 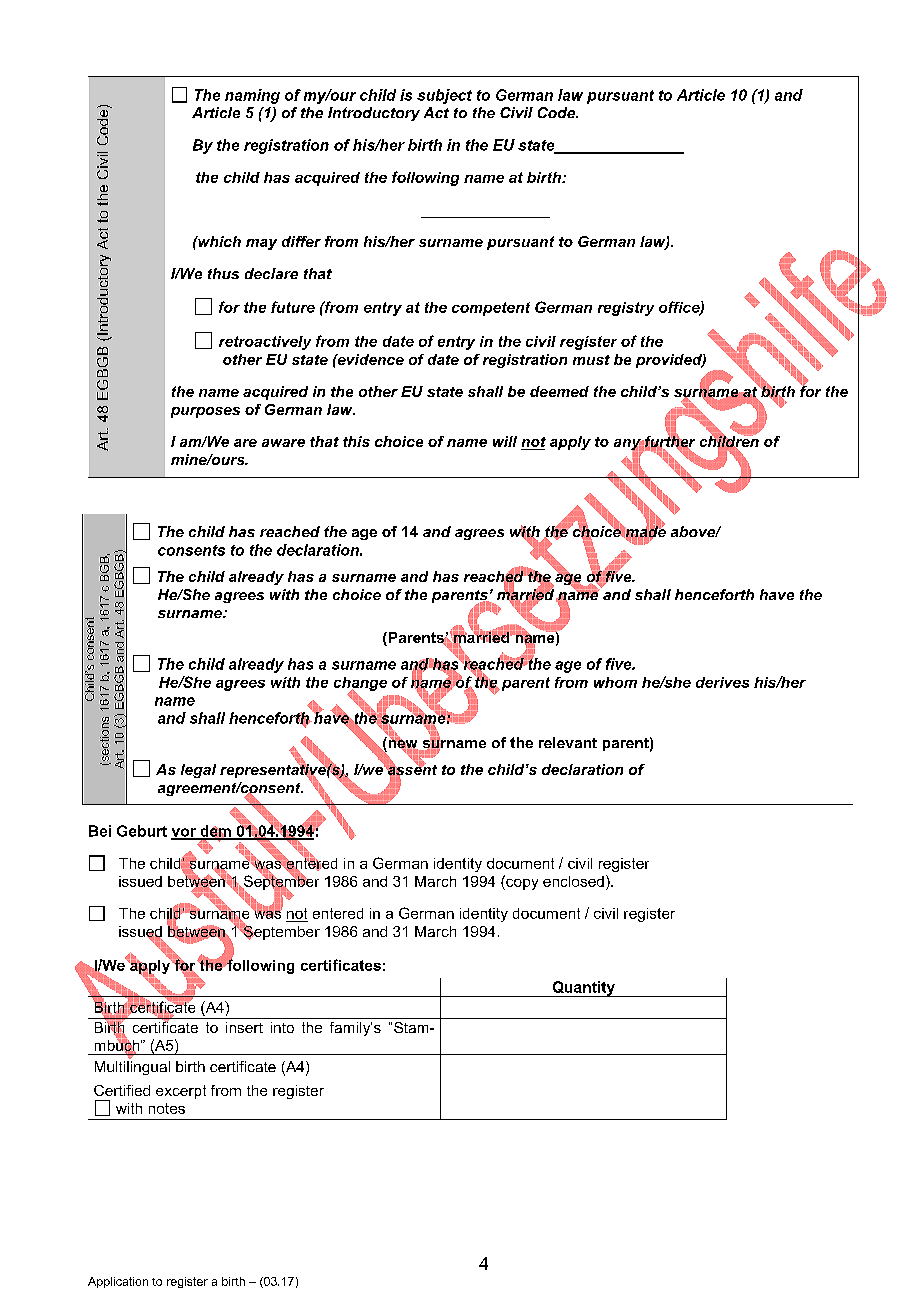 What do you see at coordinates (491, 309) in the page?
I see `competent` at bounding box center [491, 309].
